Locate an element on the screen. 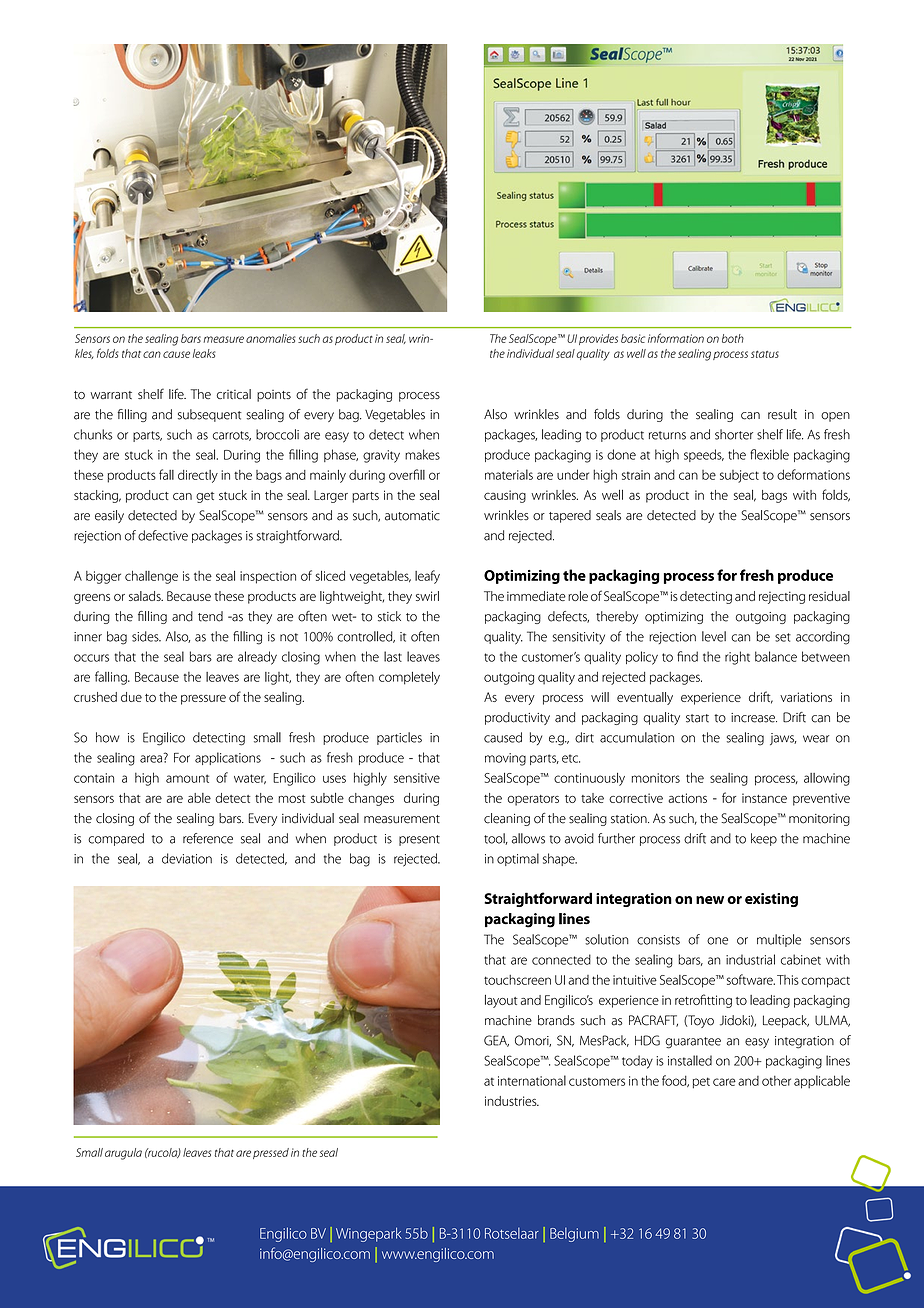 Image resolution: width=924 pixels, height=1308 pixels. deviation is located at coordinates (187, 858).
